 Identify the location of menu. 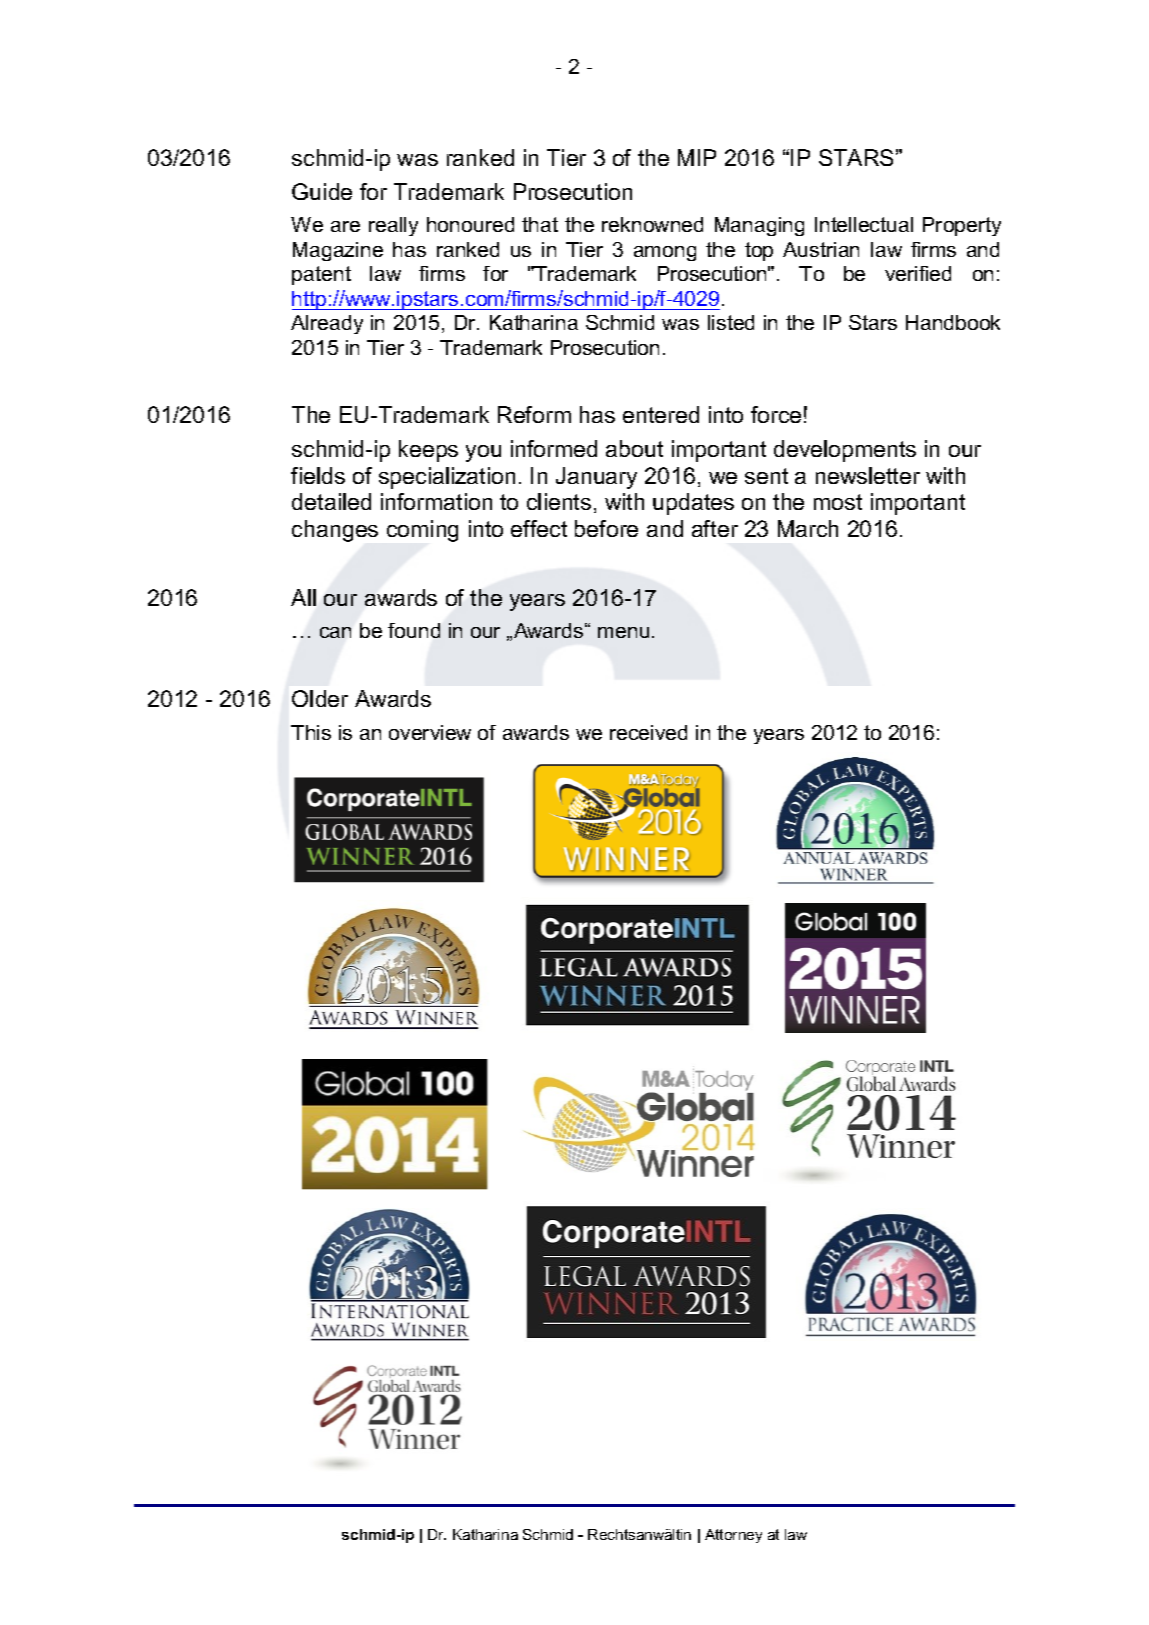
(623, 632).
